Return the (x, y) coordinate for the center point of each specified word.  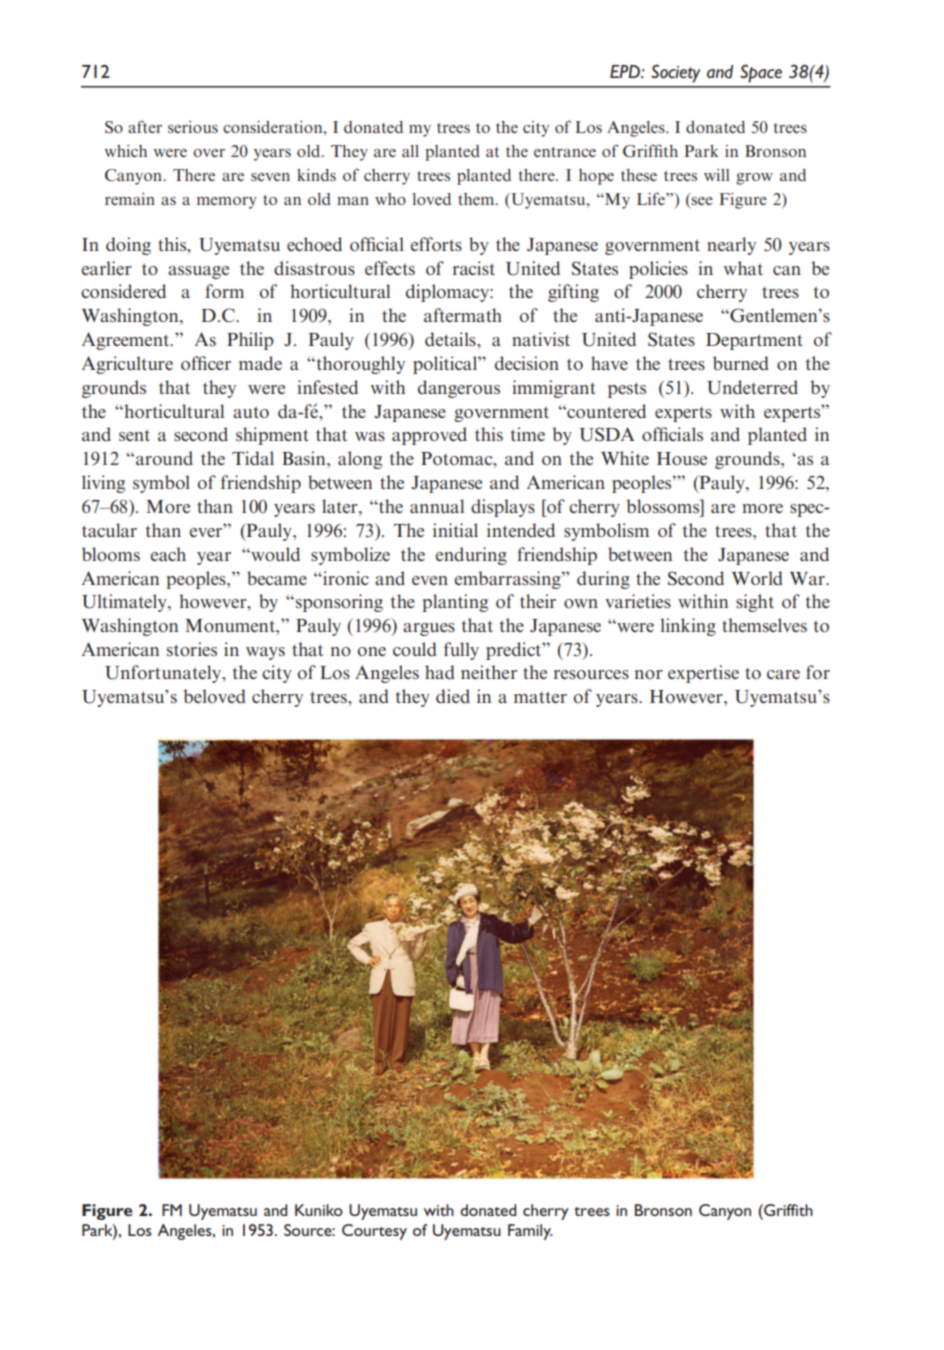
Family (530, 1232)
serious (193, 127)
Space (761, 74)
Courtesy (374, 1232)
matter (540, 697)
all (410, 151)
